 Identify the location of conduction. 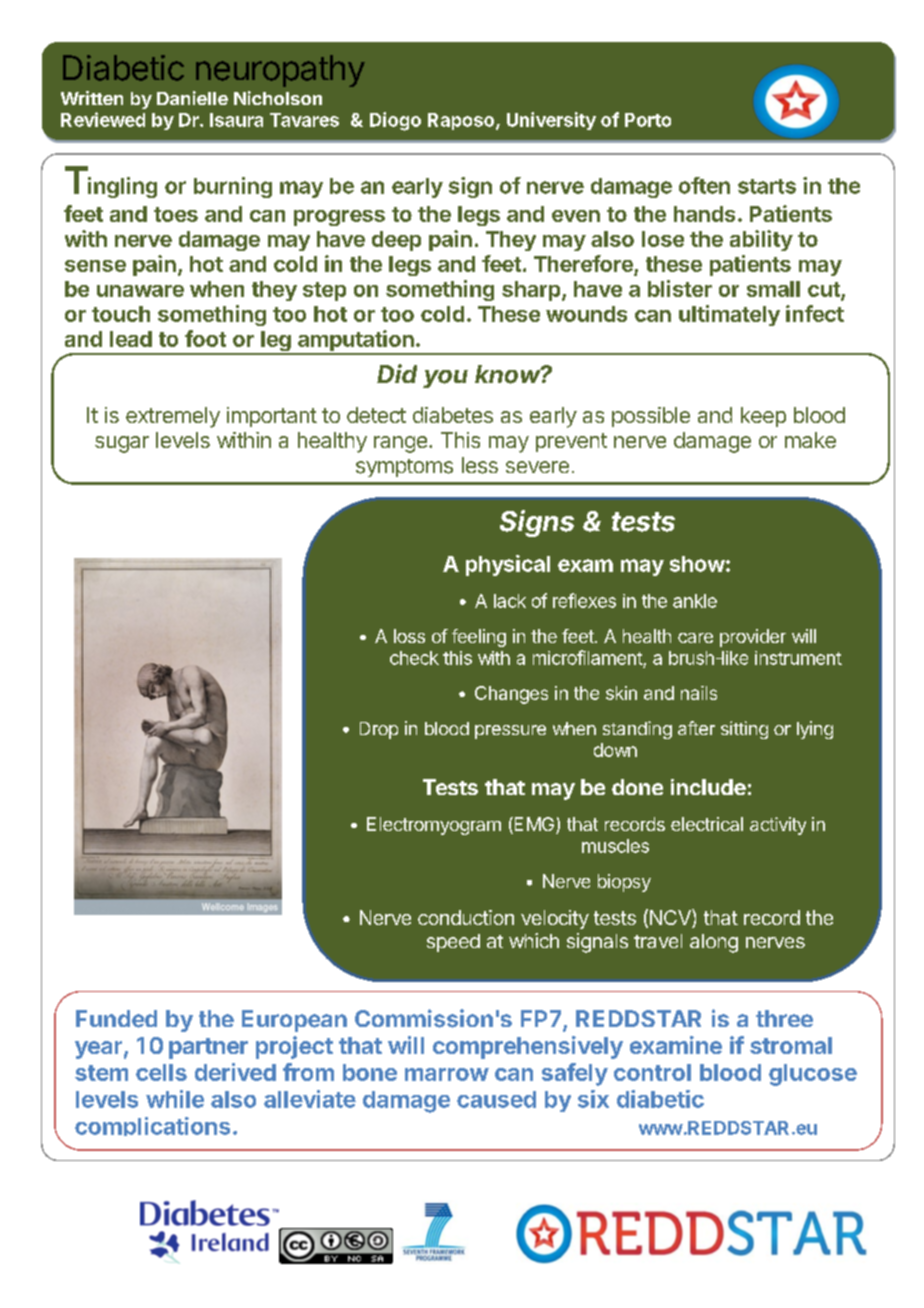
(466, 917).
